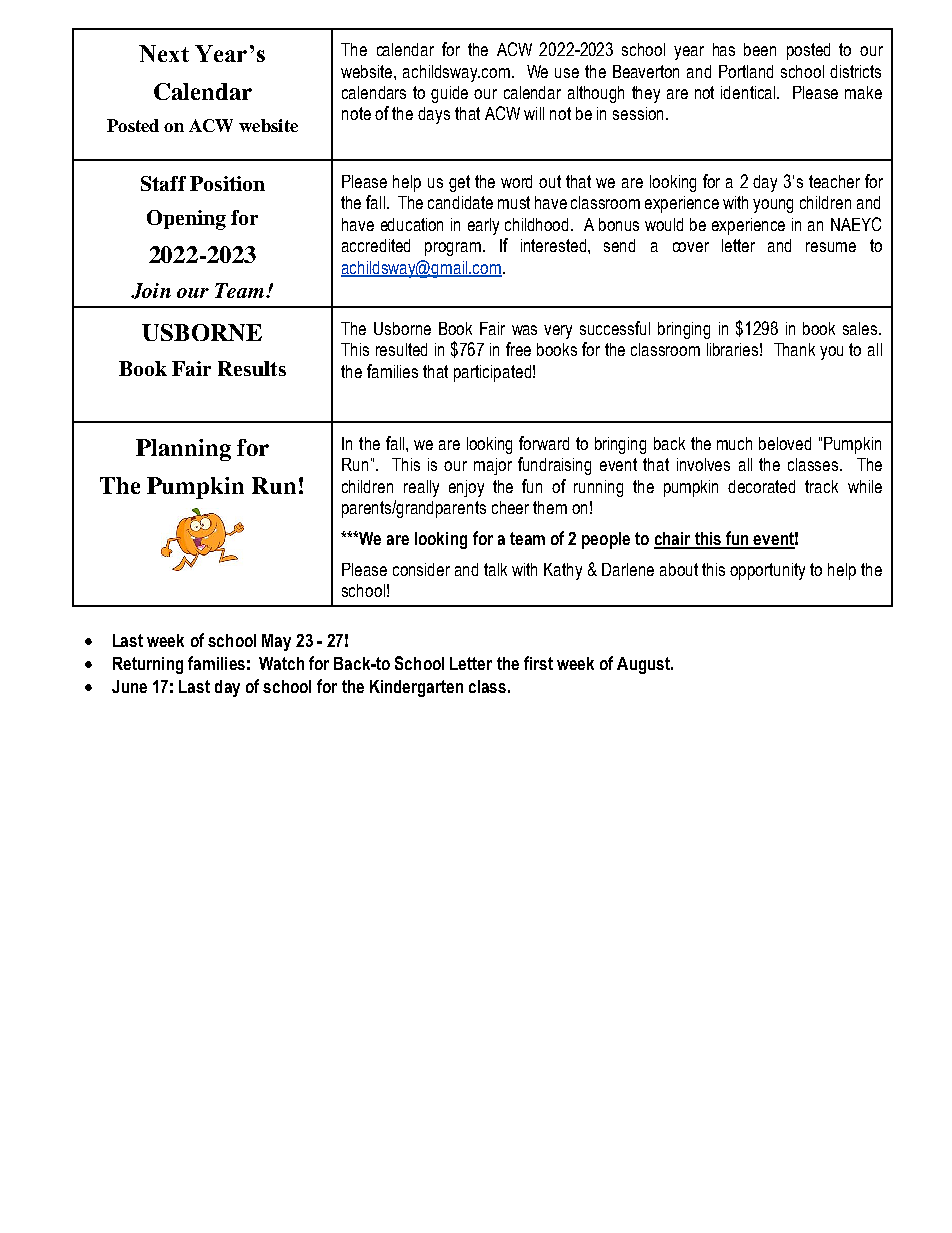  What do you see at coordinates (164, 53) in the document?
I see `Next` at bounding box center [164, 53].
